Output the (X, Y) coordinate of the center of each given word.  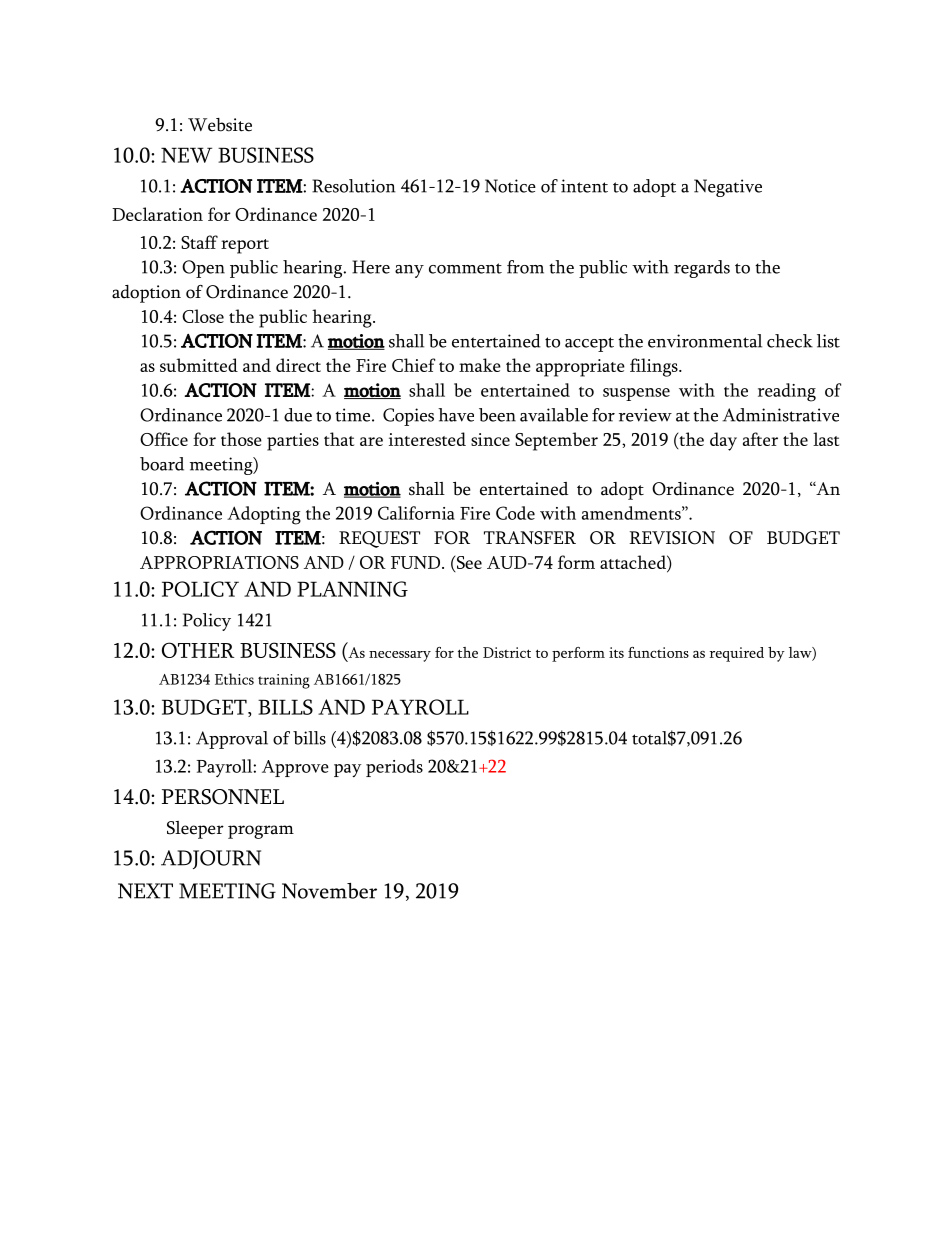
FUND (415, 562)
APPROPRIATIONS (219, 562)
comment (465, 268)
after (760, 439)
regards (702, 269)
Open (203, 269)
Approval (232, 740)
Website (220, 125)
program (261, 832)
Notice (510, 186)
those (241, 439)
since (490, 439)
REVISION (672, 538)
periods (394, 768)
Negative (728, 188)
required (737, 654)
